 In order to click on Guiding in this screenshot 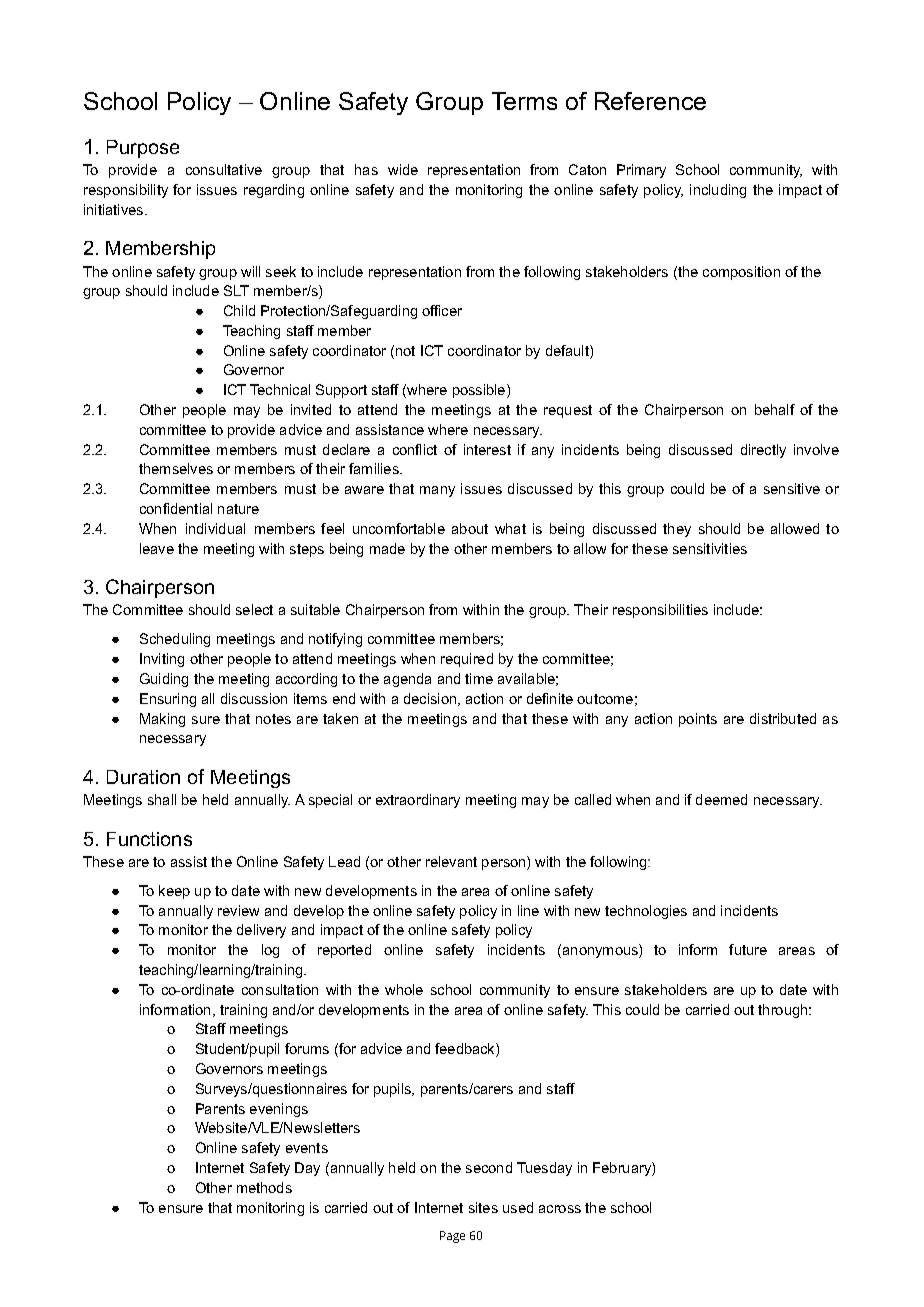, I will do `click(164, 680)`.
